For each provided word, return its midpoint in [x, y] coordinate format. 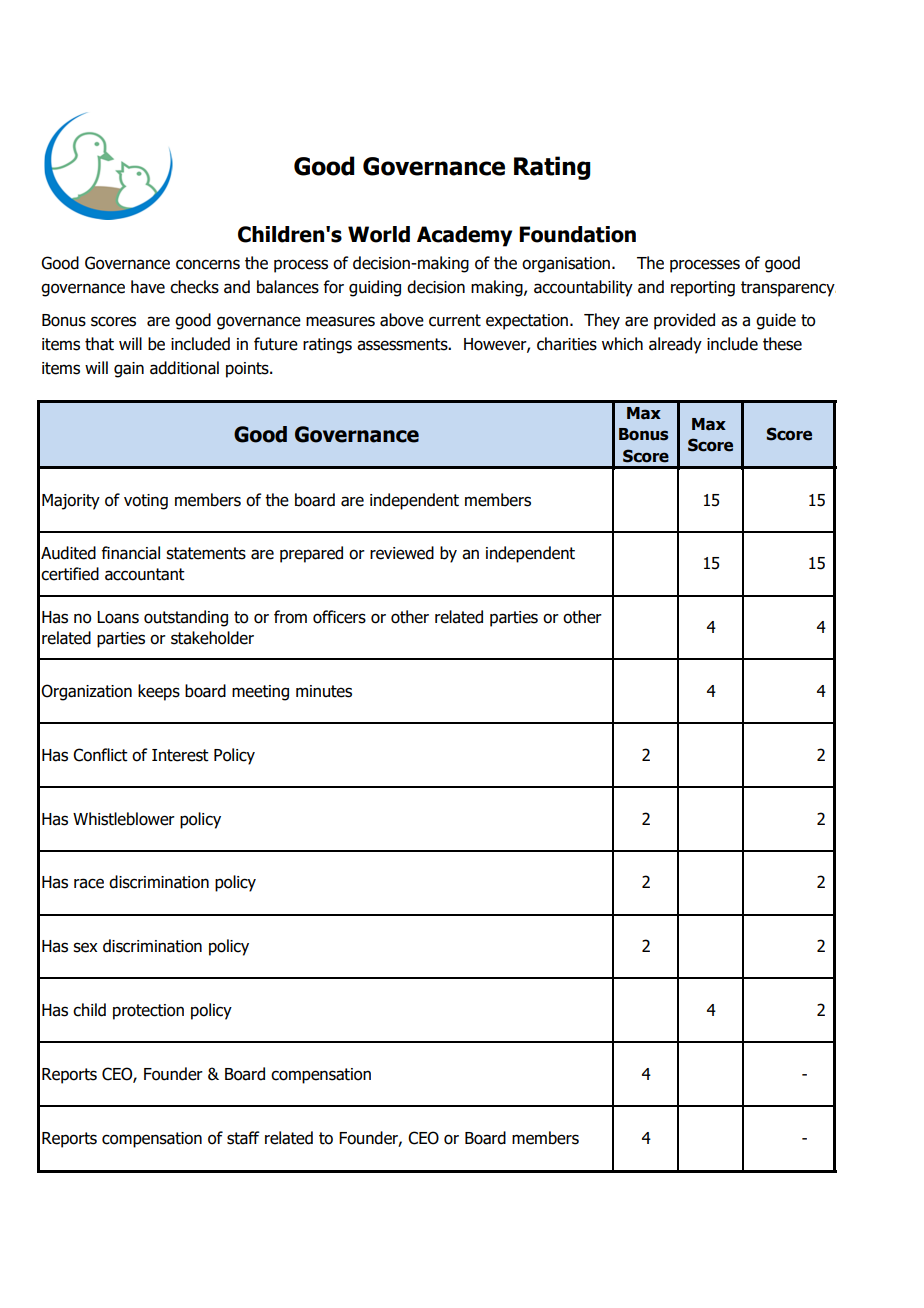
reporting [703, 289]
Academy [464, 236]
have [148, 287]
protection [148, 1012]
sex [85, 947]
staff [243, 1138]
